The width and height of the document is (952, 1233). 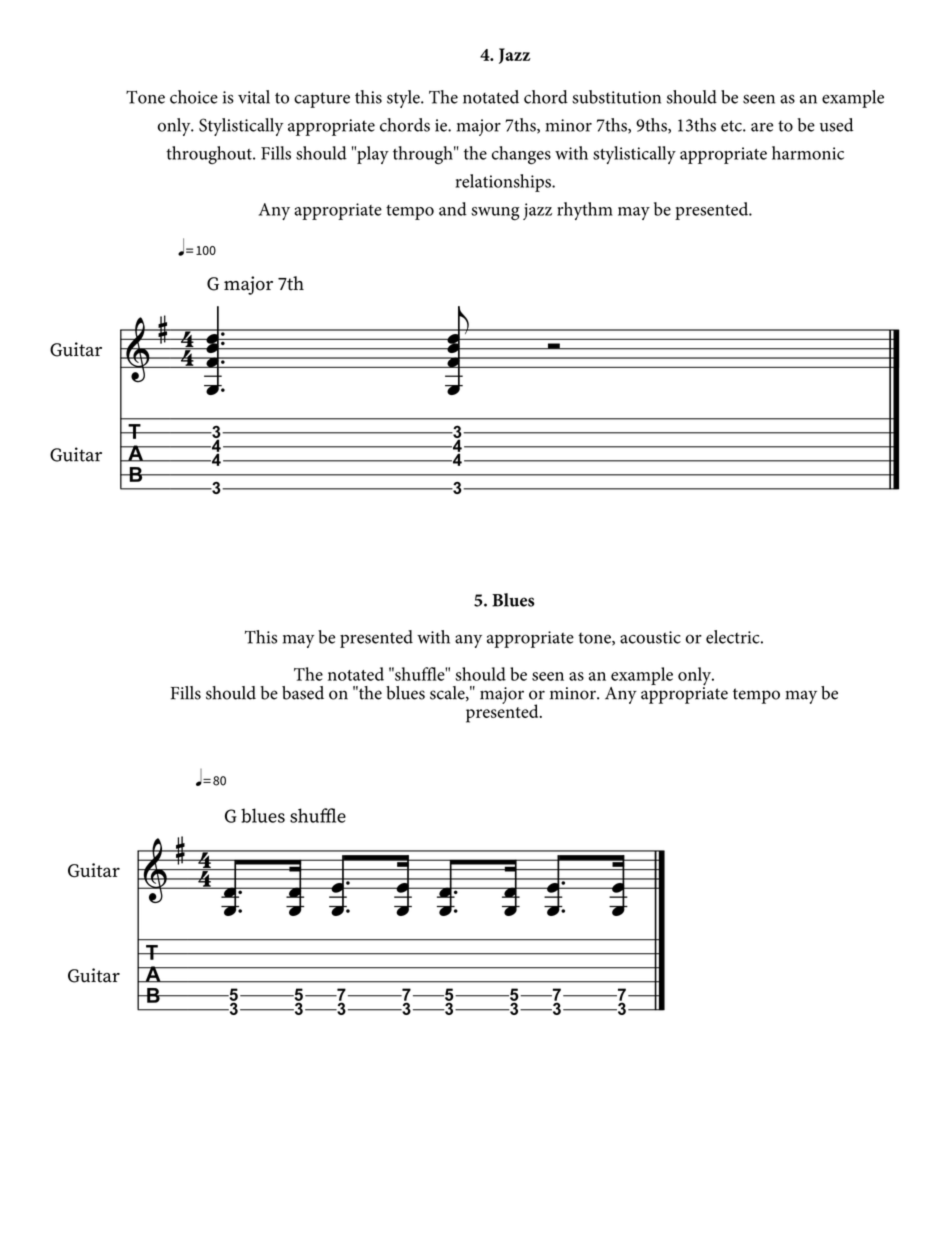 What do you see at coordinates (303, 693) in the document?
I see `based` at bounding box center [303, 693].
